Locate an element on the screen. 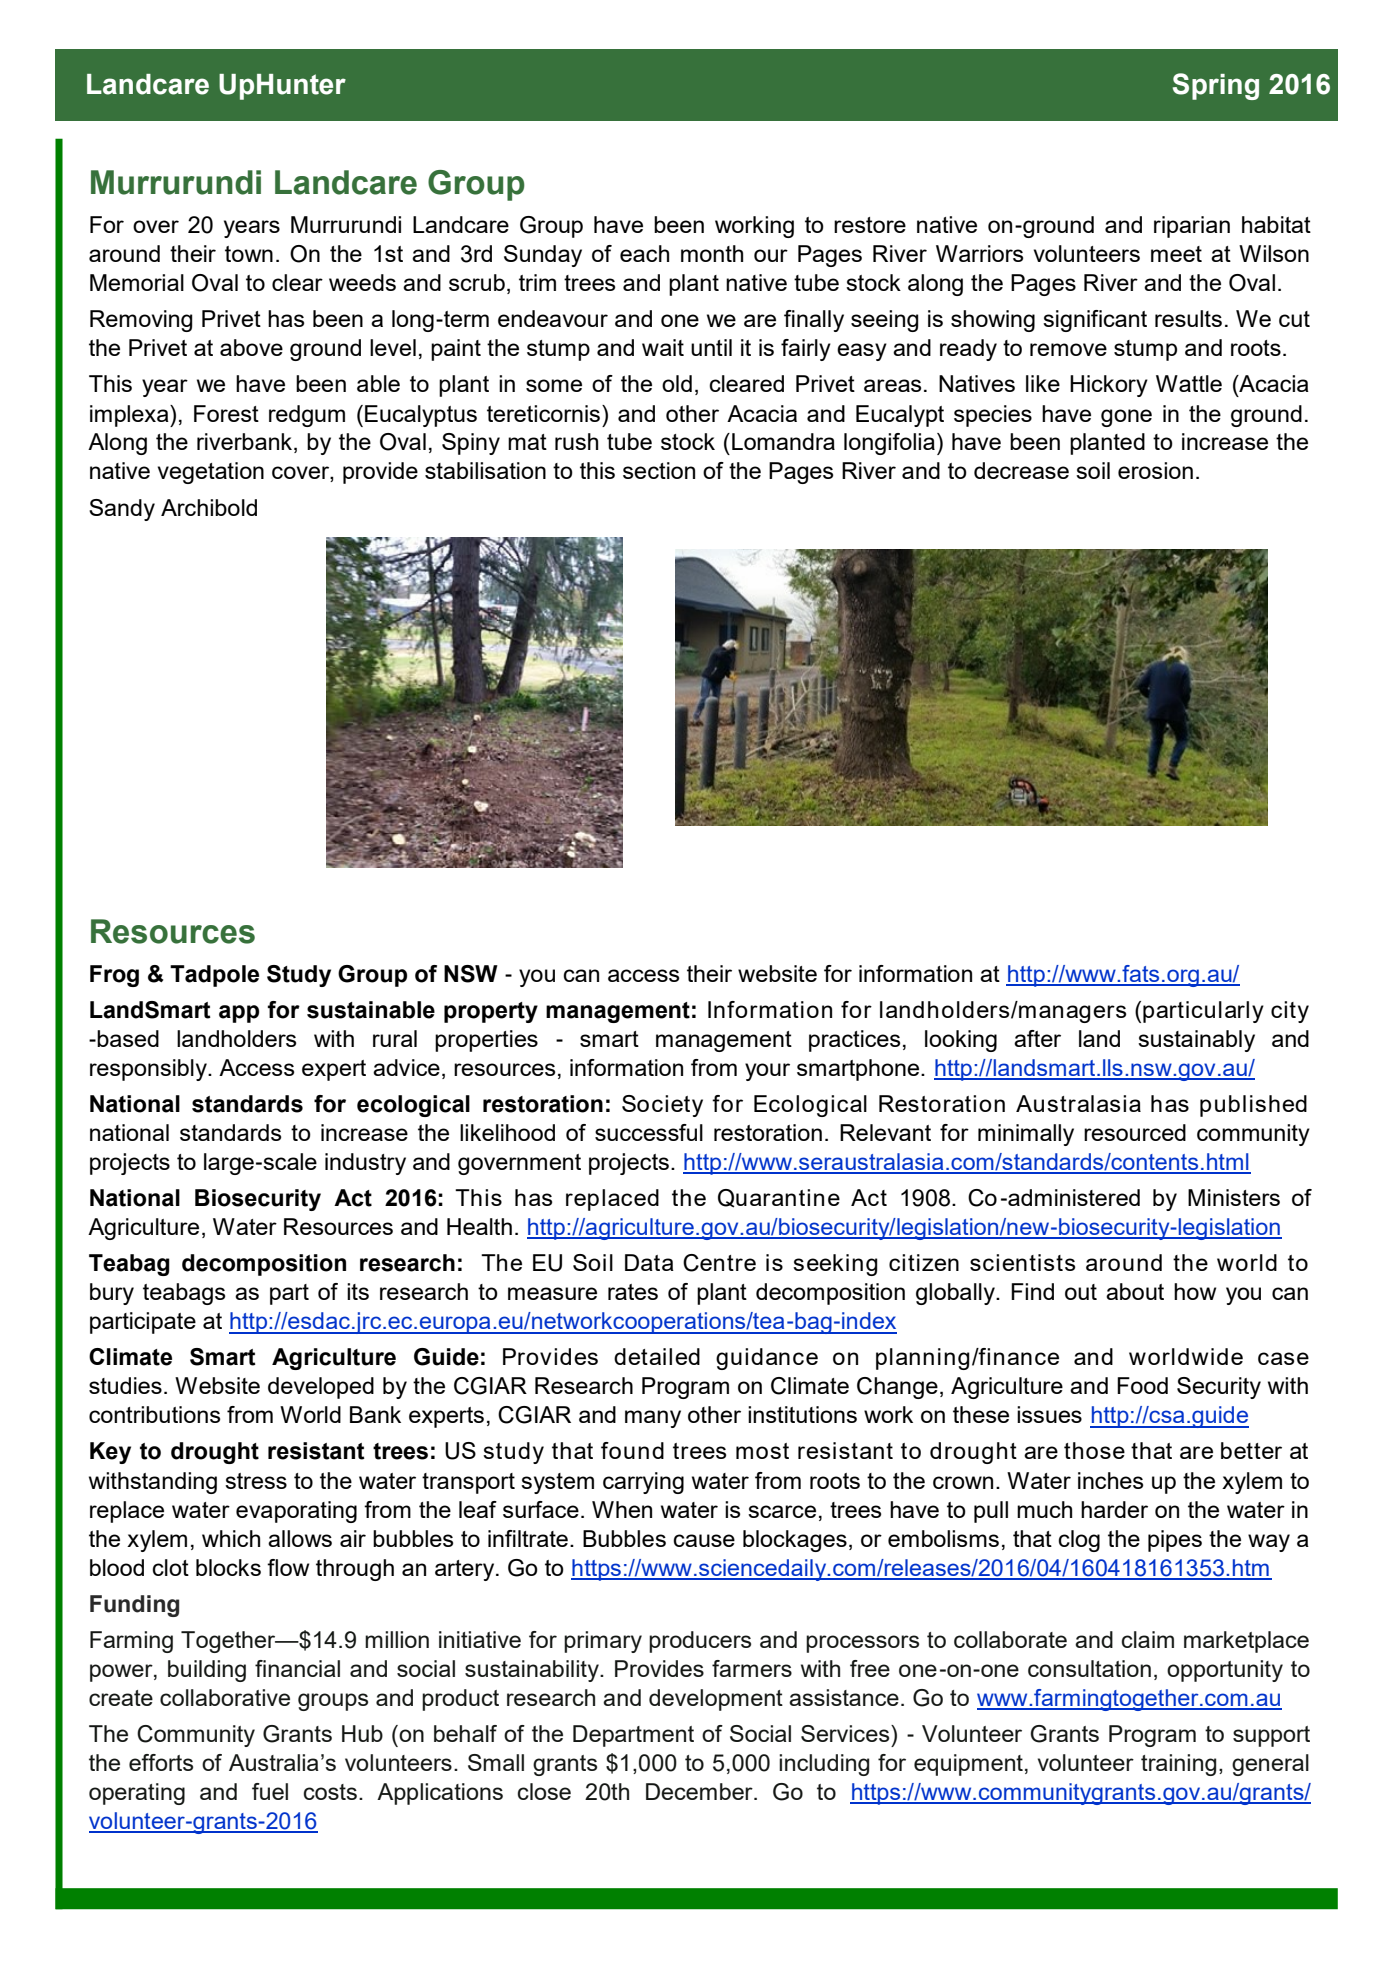 This screenshot has height=1970, width=1393. city is located at coordinates (1290, 1012).
